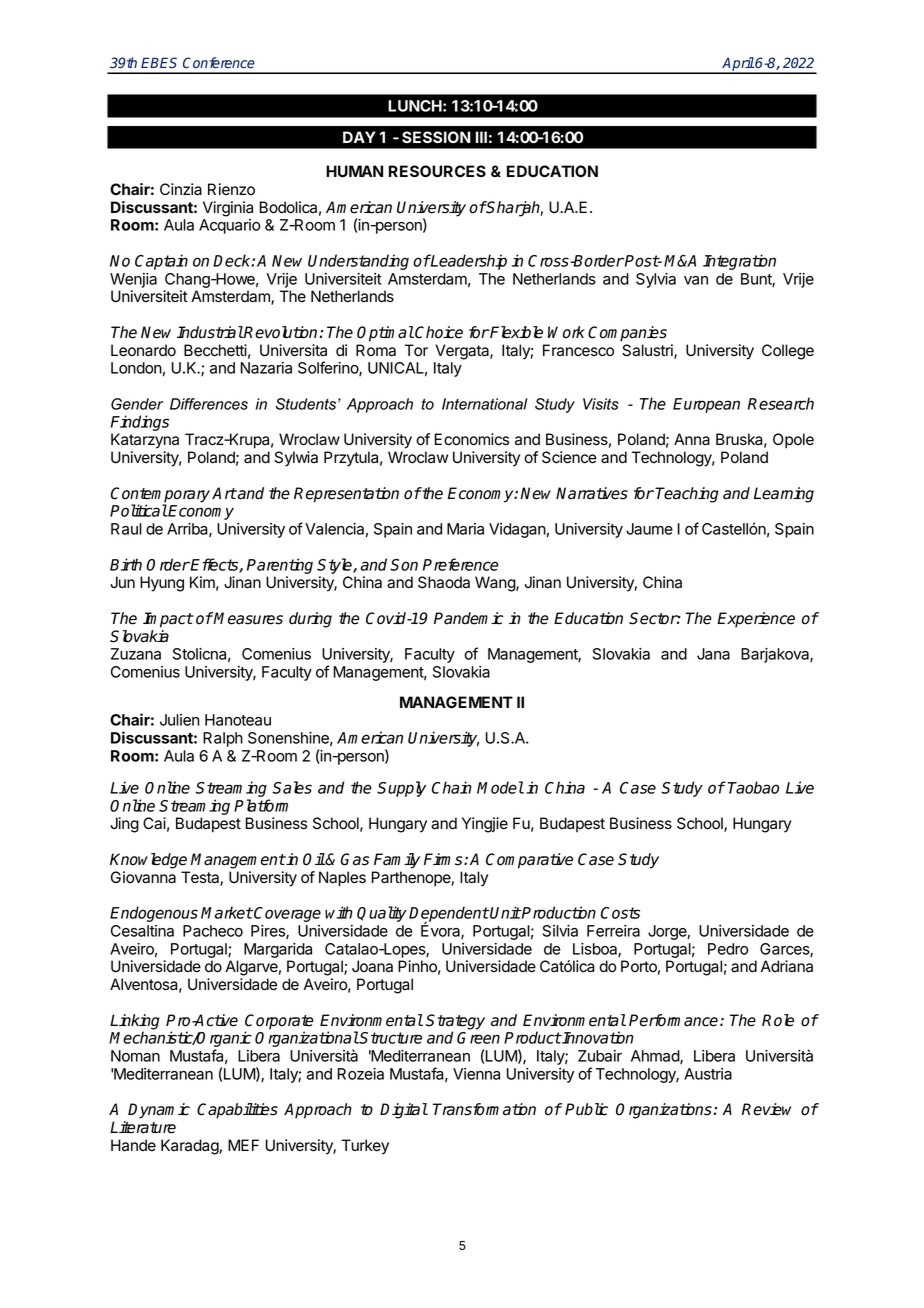 Image resolution: width=924 pixels, height=1308 pixels. What do you see at coordinates (219, 63) in the document?
I see `Conference` at bounding box center [219, 63].
